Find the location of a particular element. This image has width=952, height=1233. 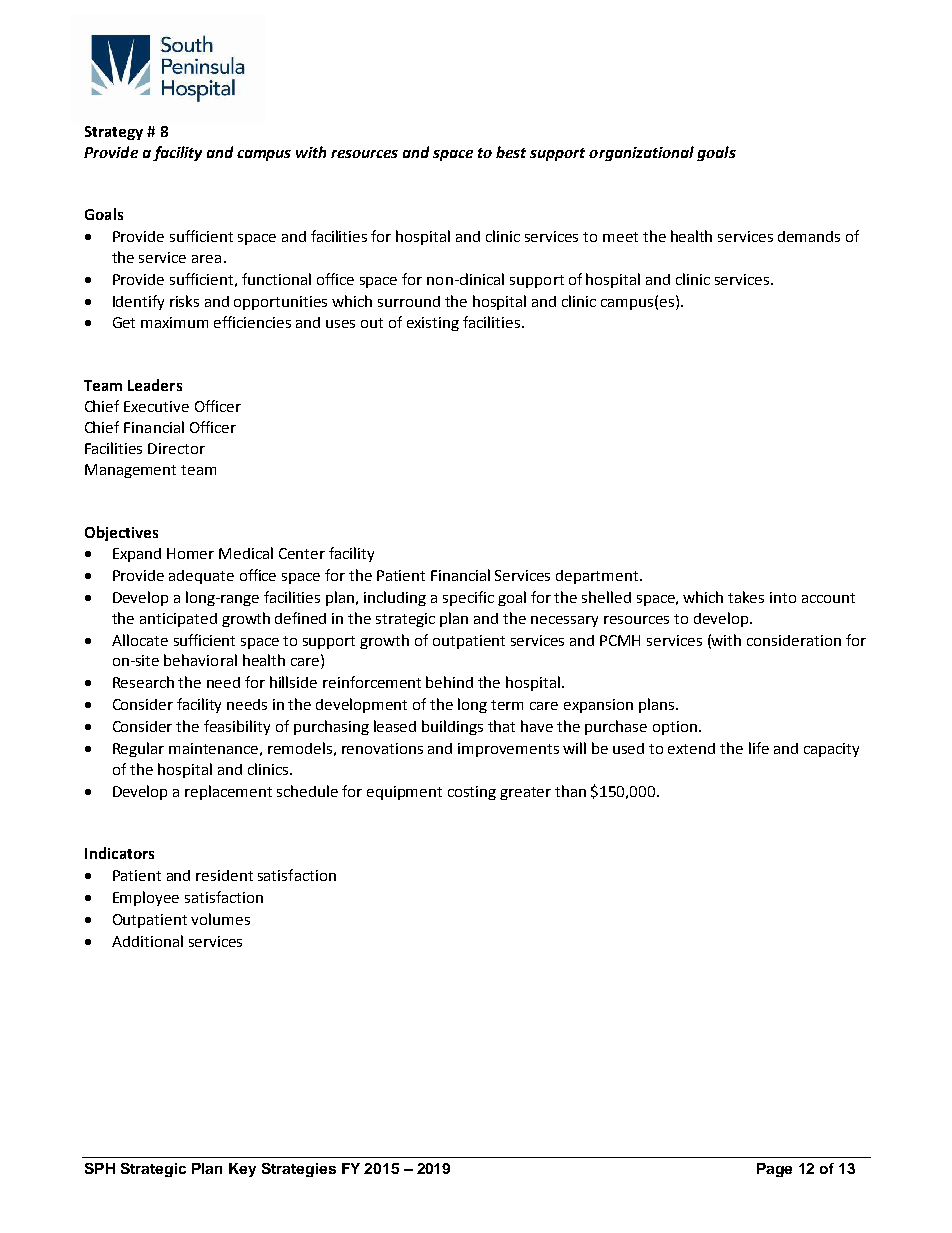

life is located at coordinates (759, 748).
